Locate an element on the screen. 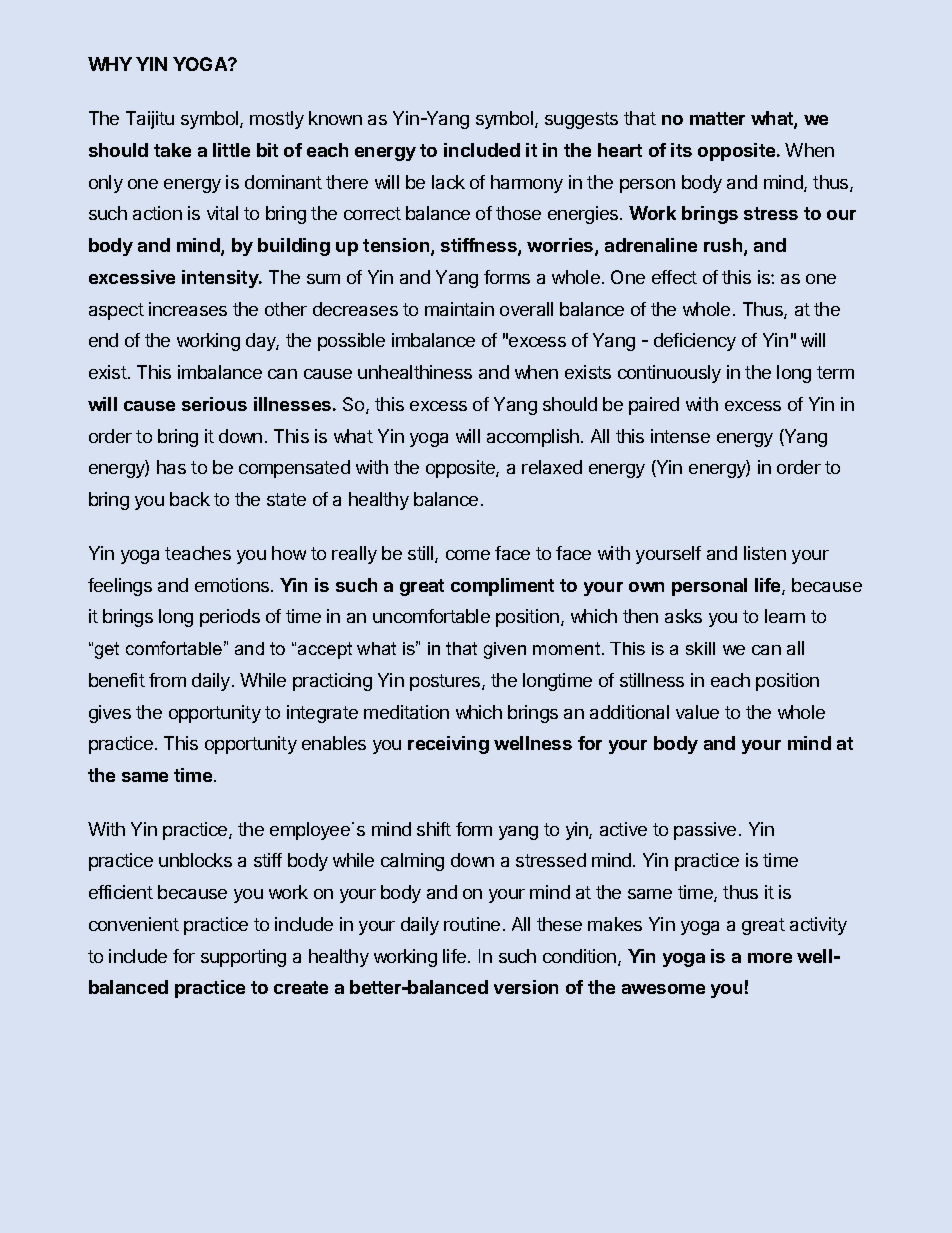 Image resolution: width=952 pixels, height=1233 pixels. suggests is located at coordinates (581, 120).
